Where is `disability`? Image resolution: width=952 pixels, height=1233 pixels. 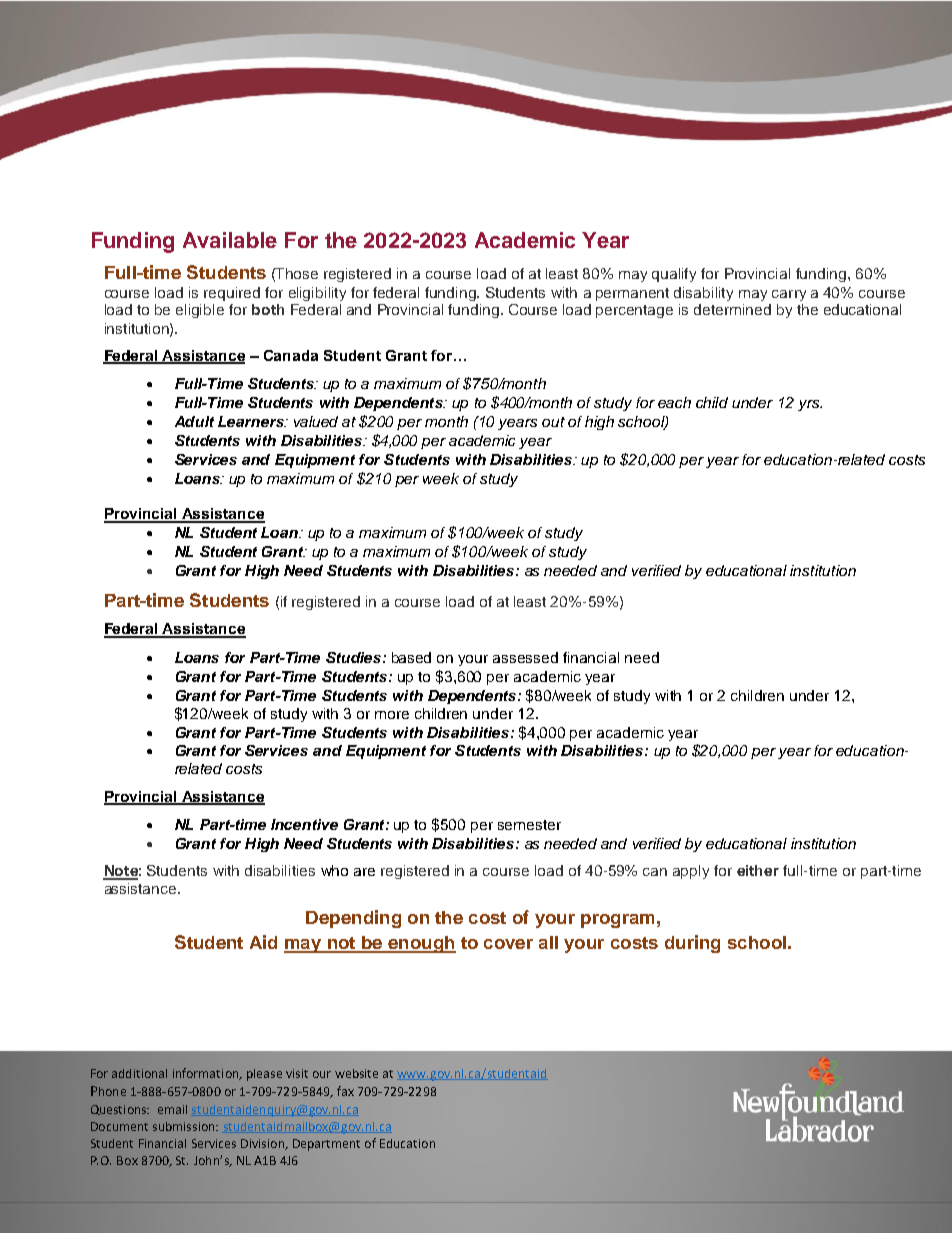 disability is located at coordinates (703, 294).
